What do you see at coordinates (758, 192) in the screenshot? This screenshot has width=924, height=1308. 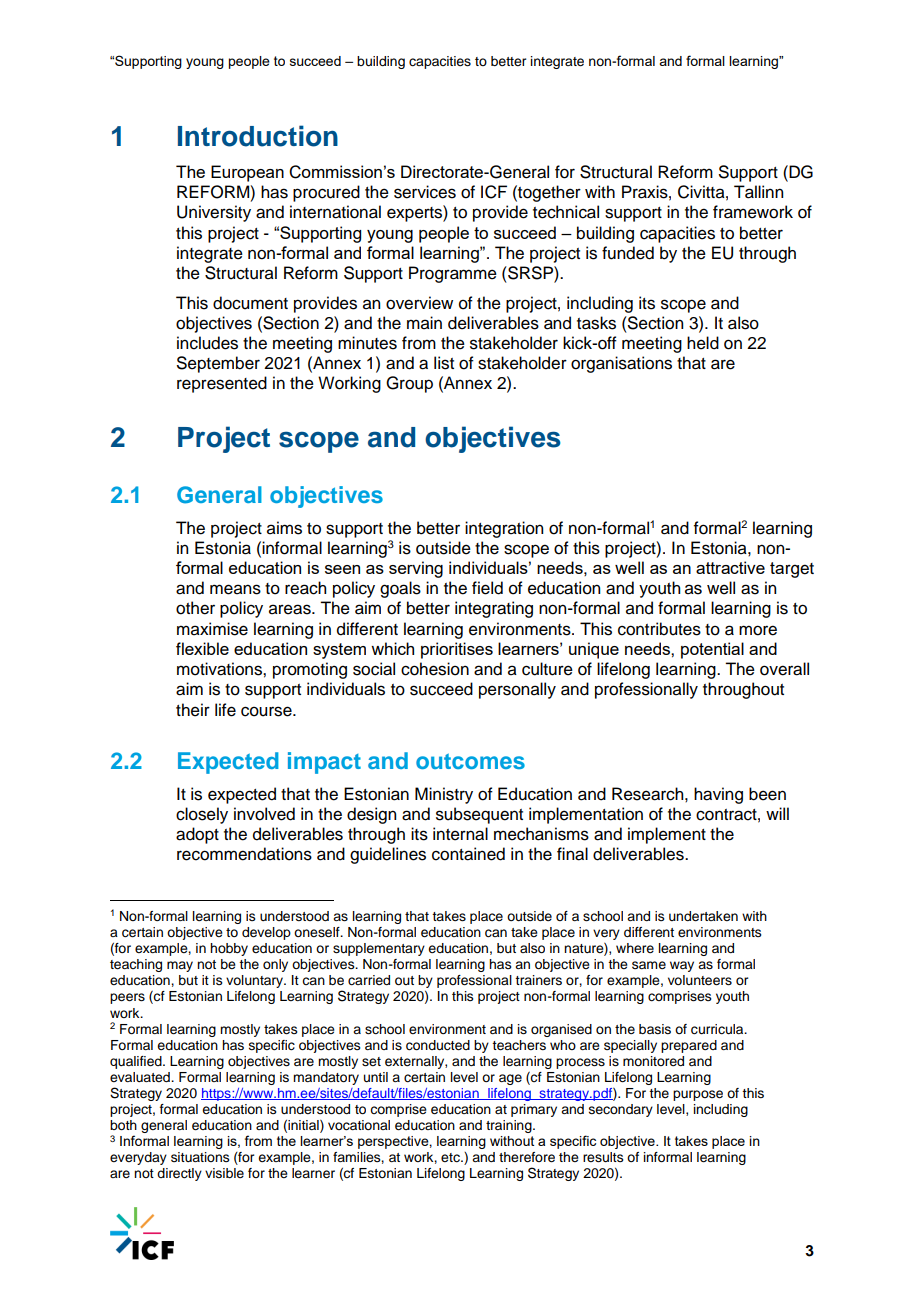 I see `Tallinn` at bounding box center [758, 192].
